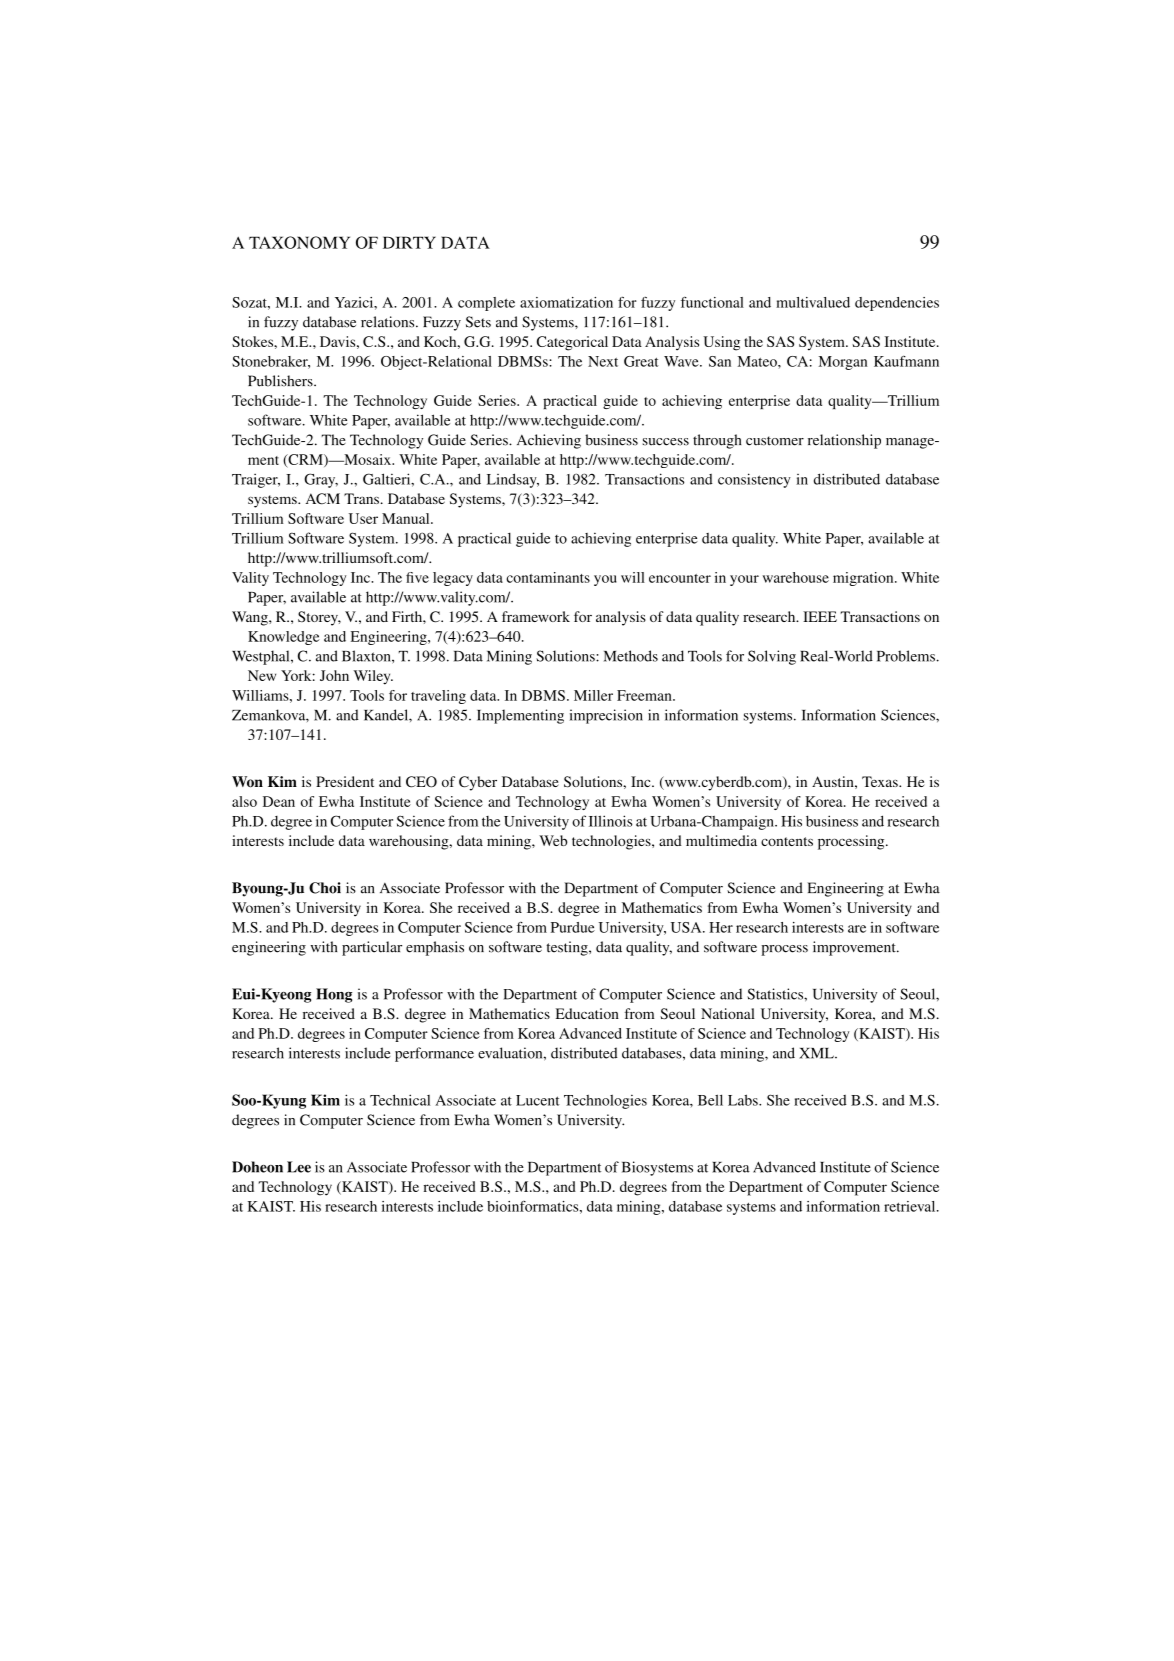 The width and height of the screenshot is (1174, 1661). I want to click on TAXONOMY, so click(299, 242).
